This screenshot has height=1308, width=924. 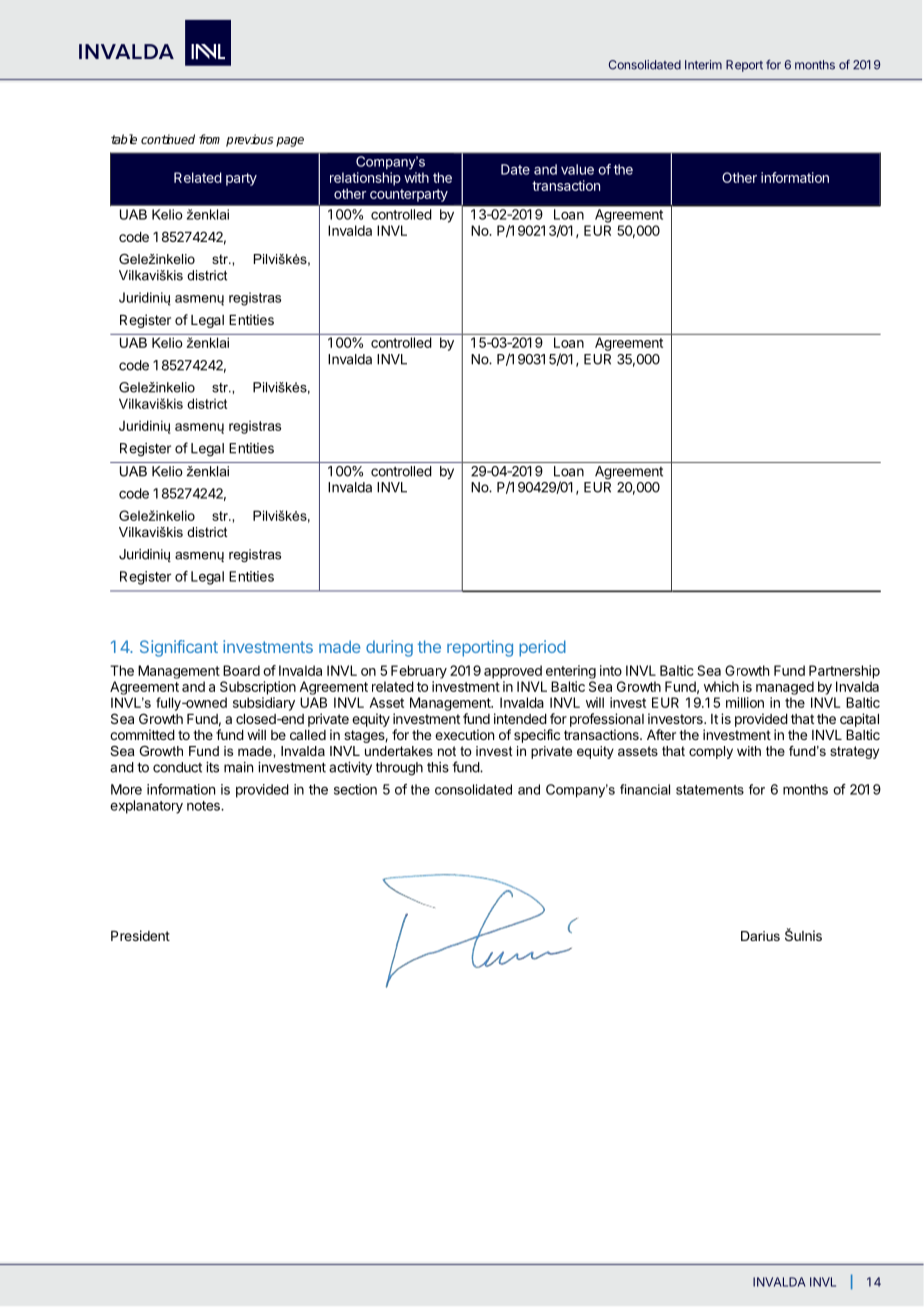 I want to click on section, so click(x=355, y=789).
